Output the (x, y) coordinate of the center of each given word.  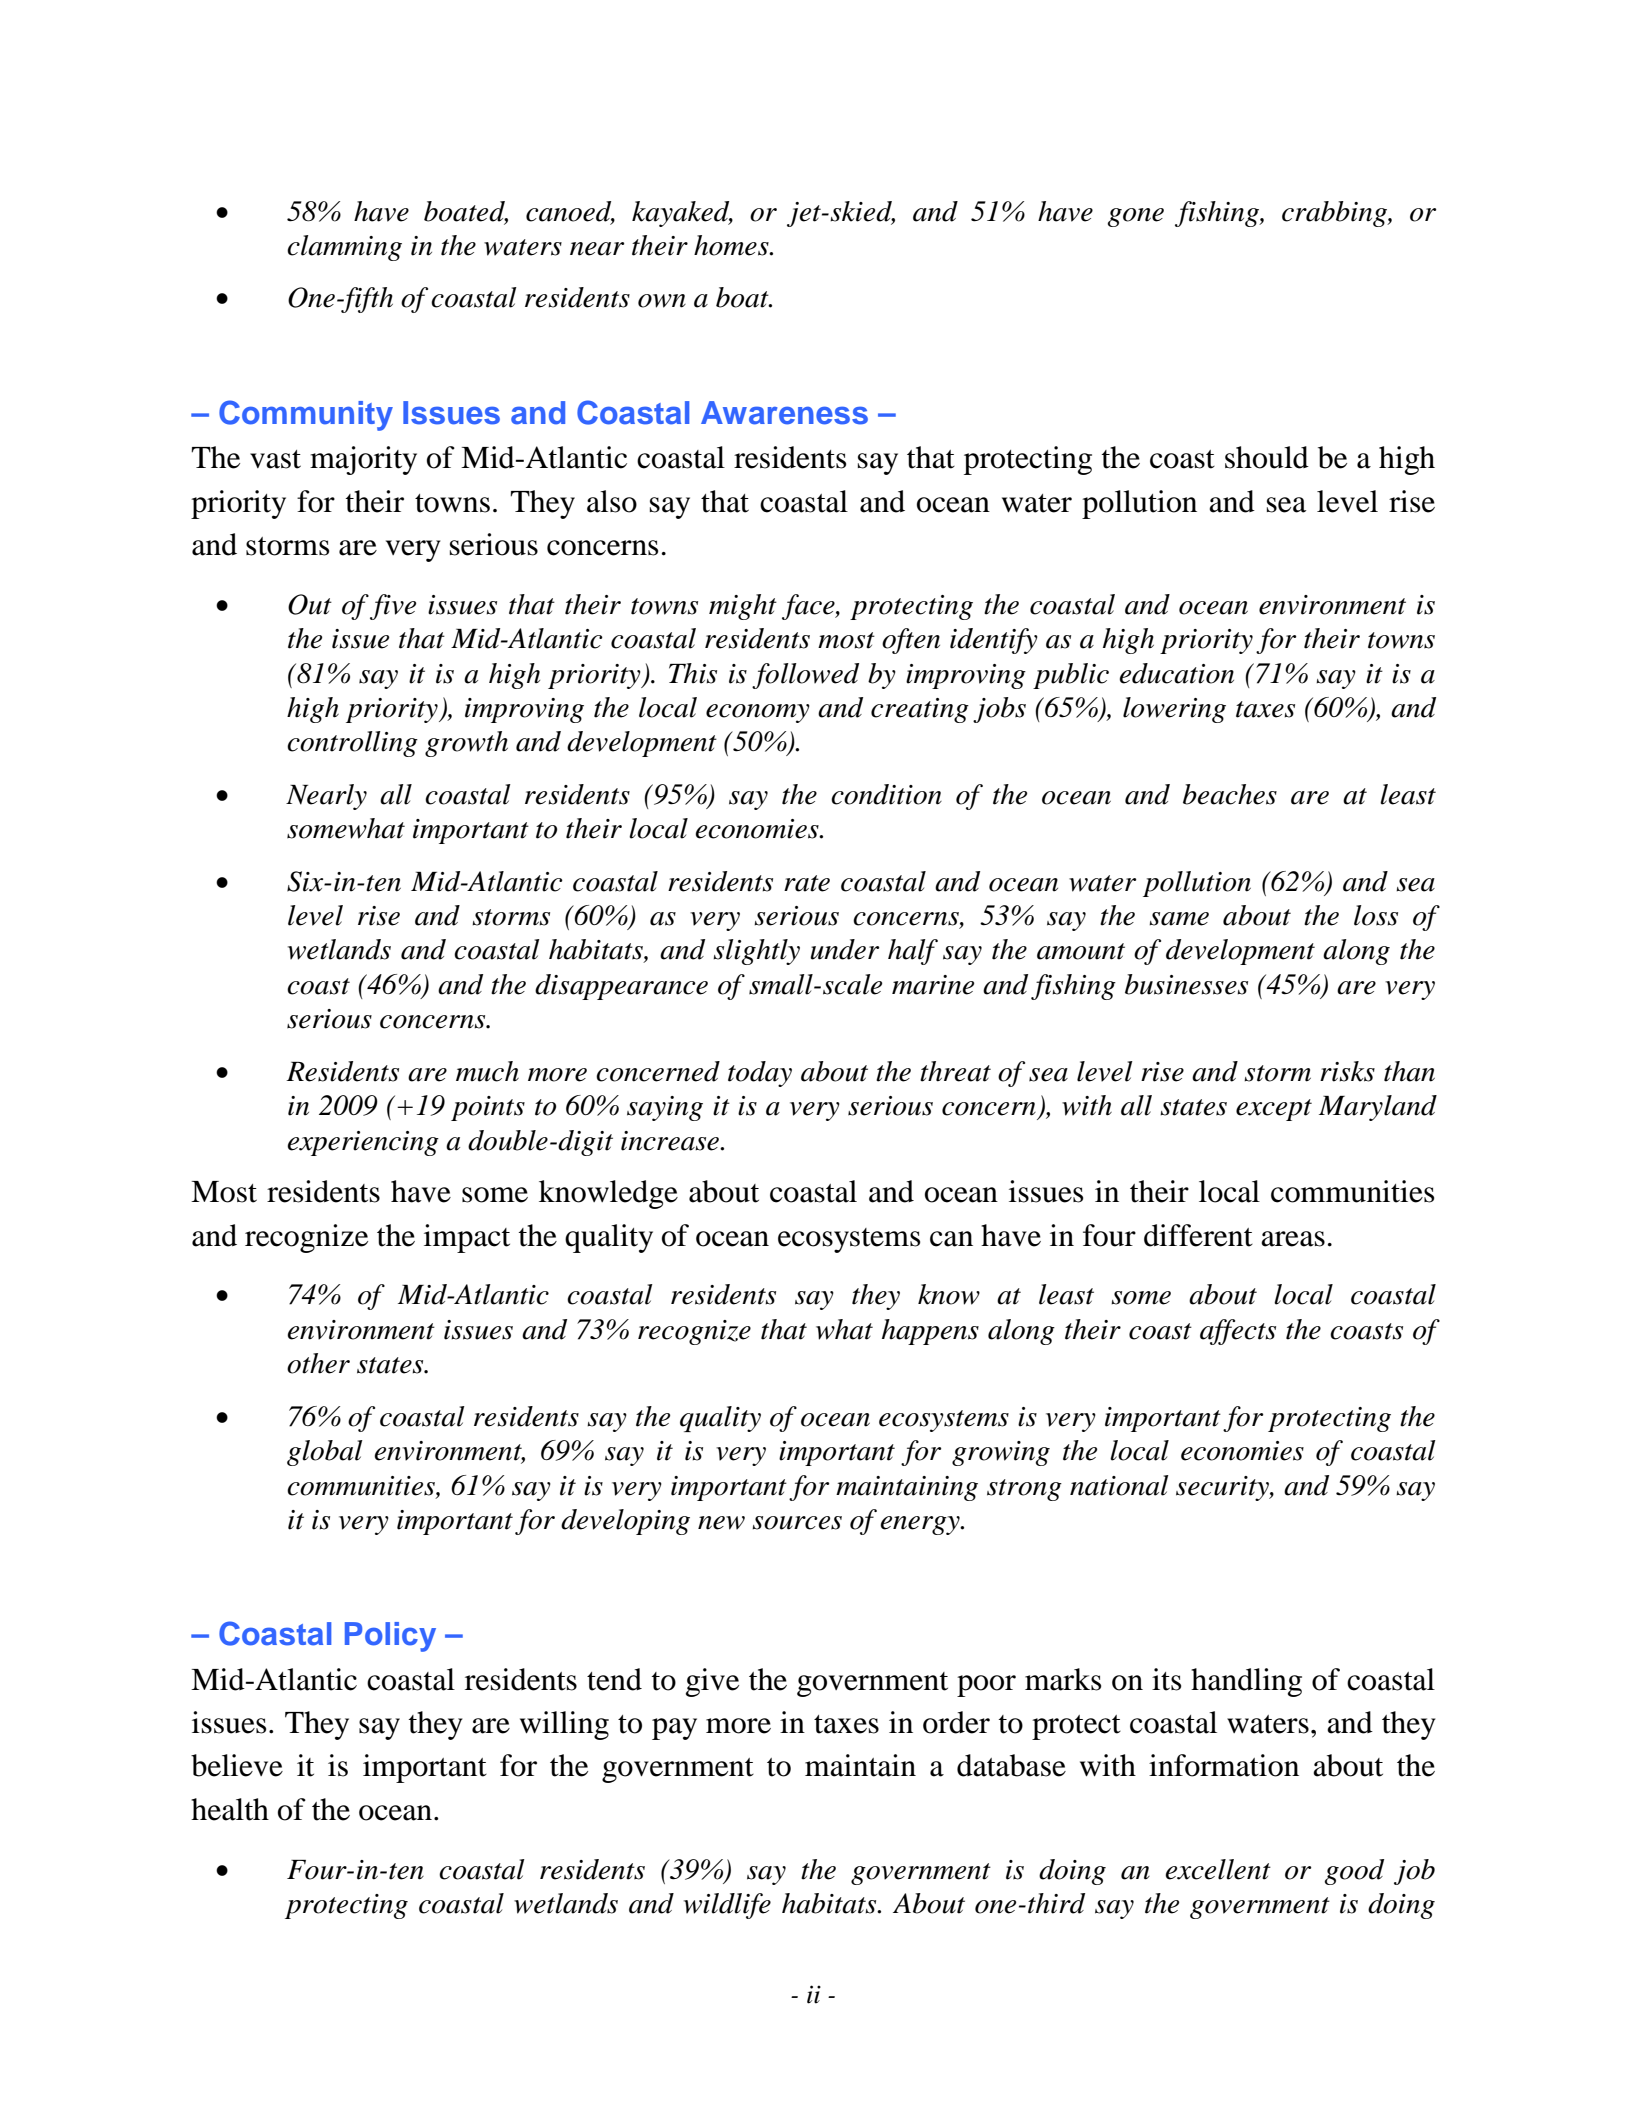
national (1119, 1485)
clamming (344, 248)
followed (805, 676)
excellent (1218, 1869)
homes (732, 245)
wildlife (727, 1906)
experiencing (363, 1143)
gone (1136, 217)
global (325, 1453)
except (1274, 1110)
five (393, 607)
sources (797, 1523)
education (1176, 673)
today (760, 1074)
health (230, 1809)
